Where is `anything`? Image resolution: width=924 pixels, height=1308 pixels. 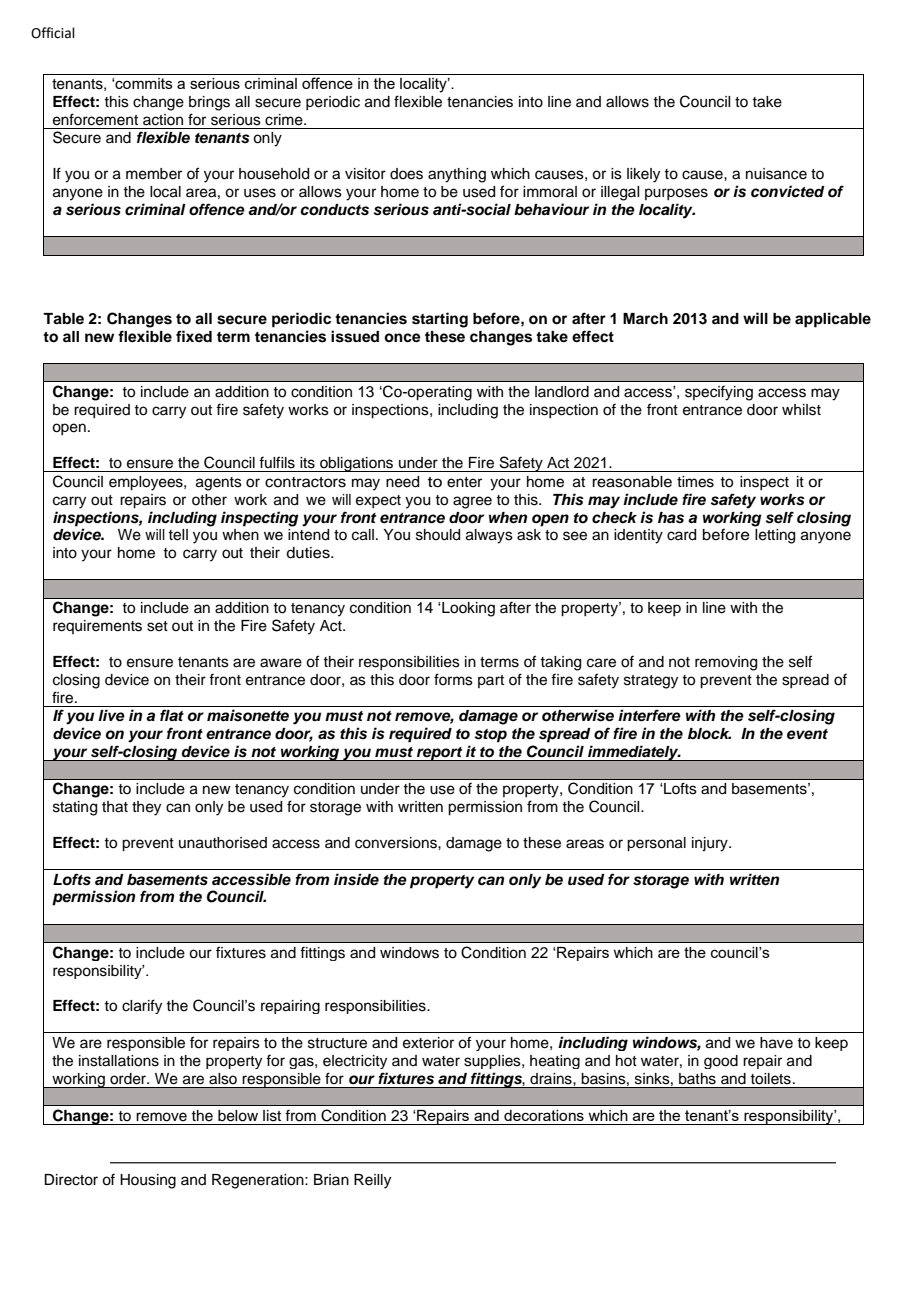
anything is located at coordinates (457, 175).
